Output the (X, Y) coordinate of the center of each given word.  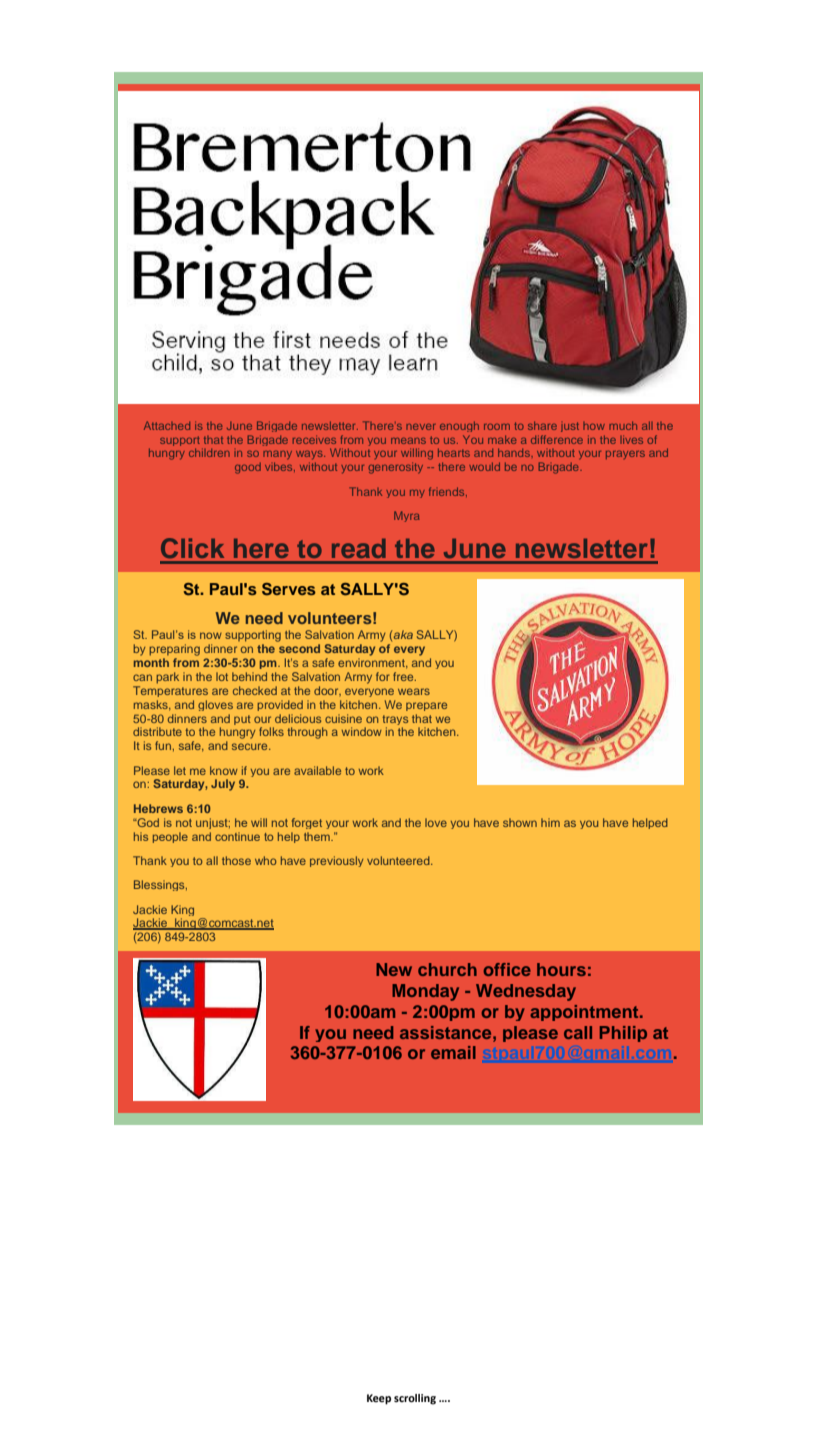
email (453, 1052)
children (209, 452)
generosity (396, 468)
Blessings (160, 885)
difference (557, 439)
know (224, 770)
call (578, 1032)
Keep (379, 1399)
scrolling (415, 1399)
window (362, 731)
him (550, 822)
